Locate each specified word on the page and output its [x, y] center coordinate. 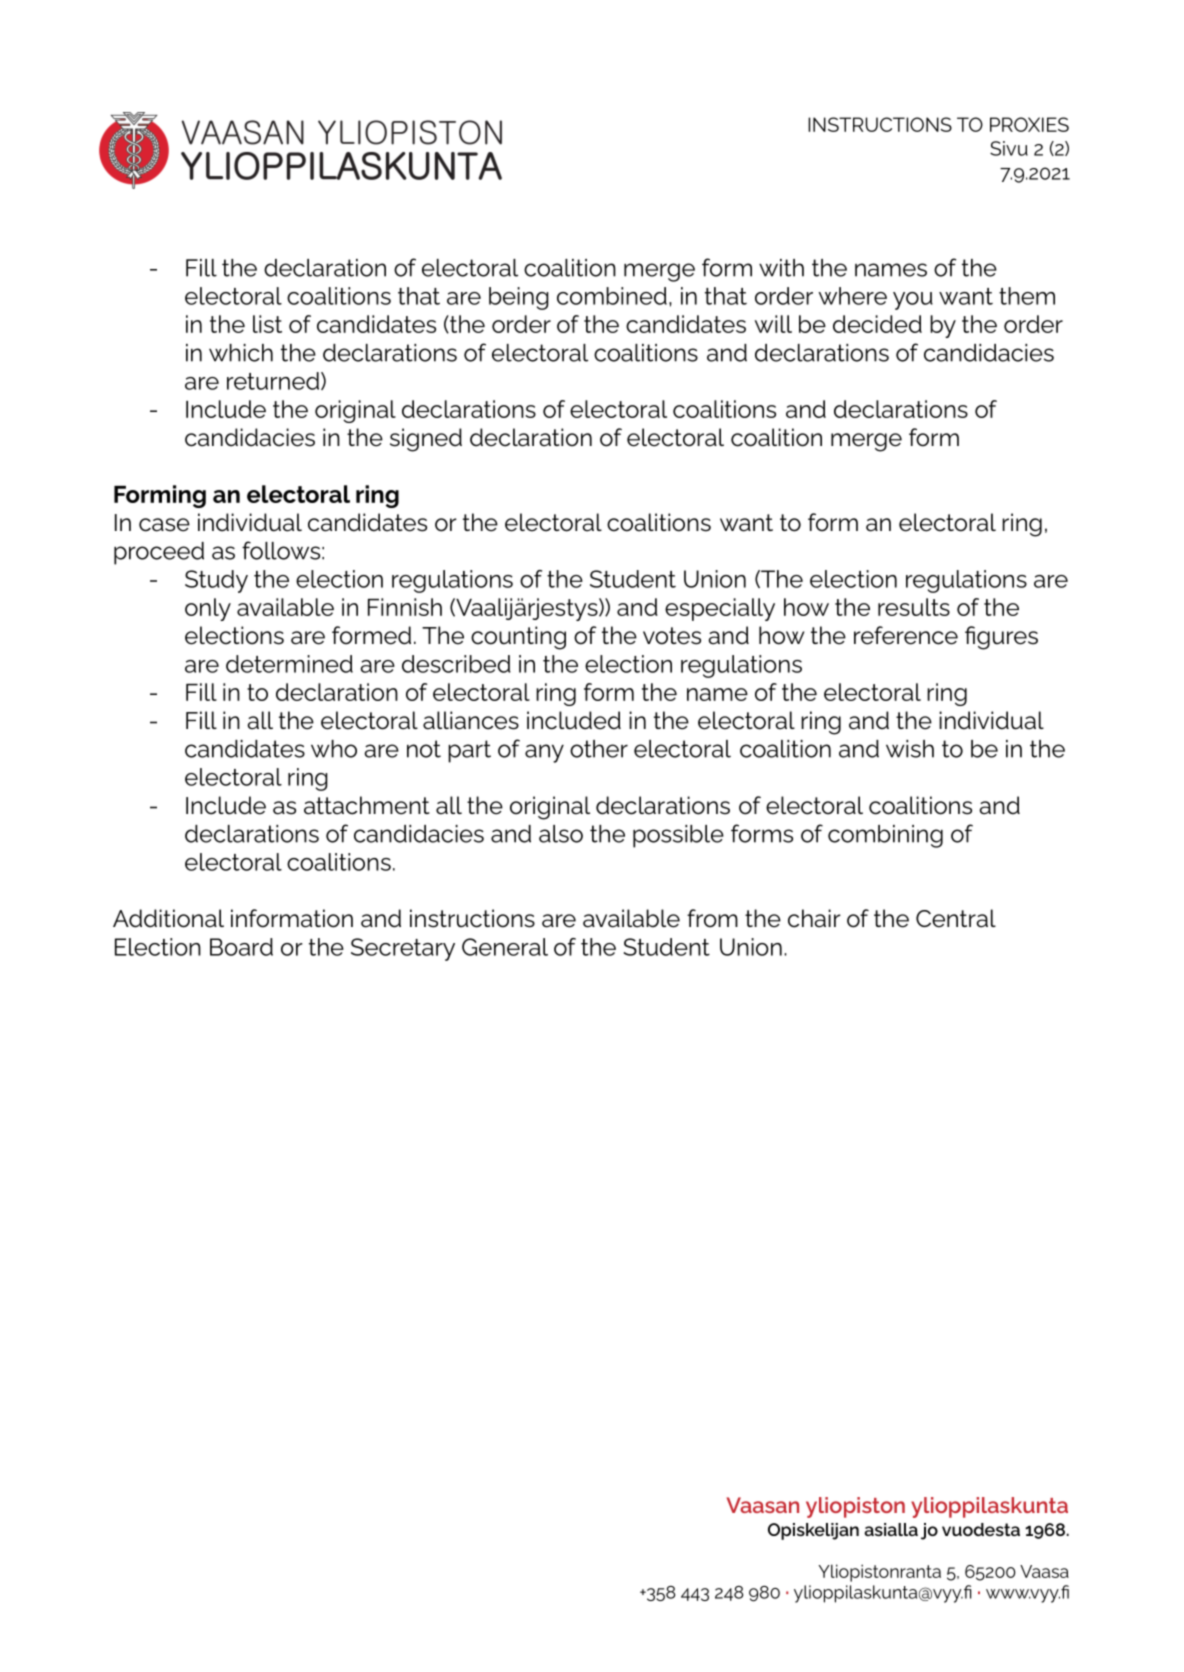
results [914, 607]
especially [720, 609]
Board [241, 947]
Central [956, 918]
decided [877, 324]
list [267, 324]
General [505, 947]
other [599, 749]
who [334, 749]
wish [910, 749]
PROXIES [1029, 124]
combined [612, 296]
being [519, 298]
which [241, 353]
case [164, 525]
